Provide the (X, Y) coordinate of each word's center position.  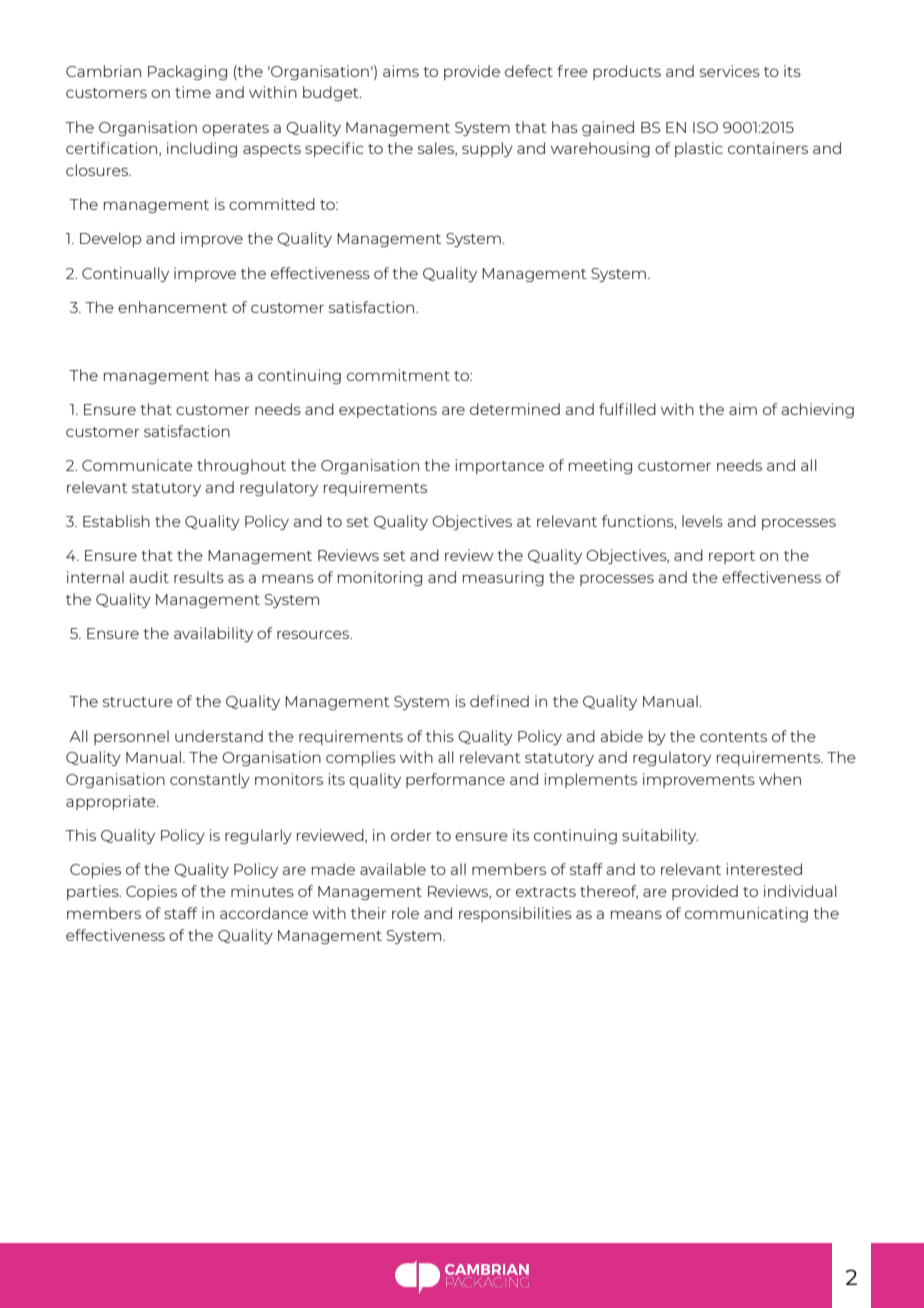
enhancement (173, 307)
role (405, 913)
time (193, 92)
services (730, 71)
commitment (398, 375)
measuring (503, 578)
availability (213, 634)
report (732, 557)
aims (401, 71)
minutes (262, 891)
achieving (818, 410)
